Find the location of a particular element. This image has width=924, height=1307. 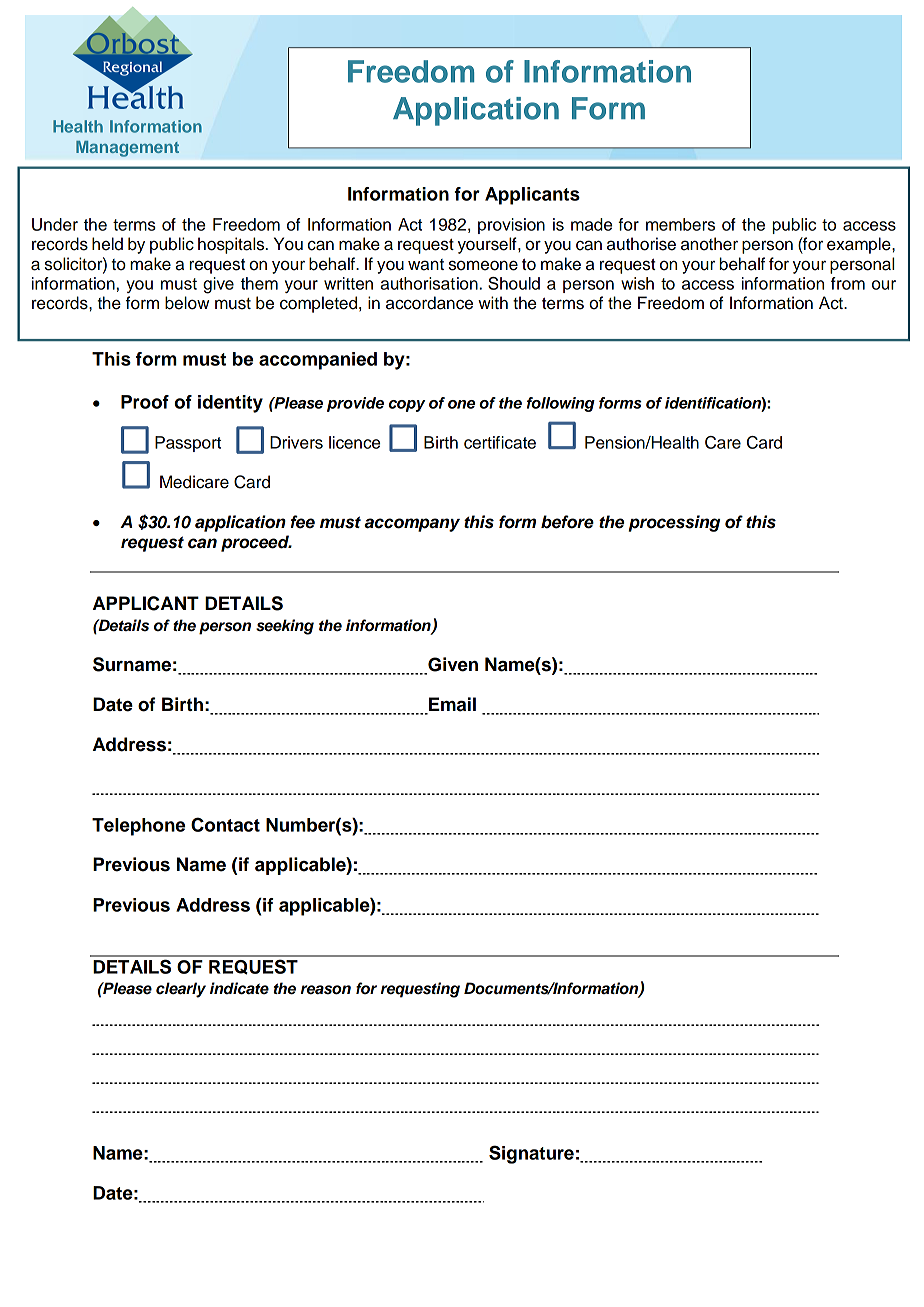

seeking is located at coordinates (285, 627).
